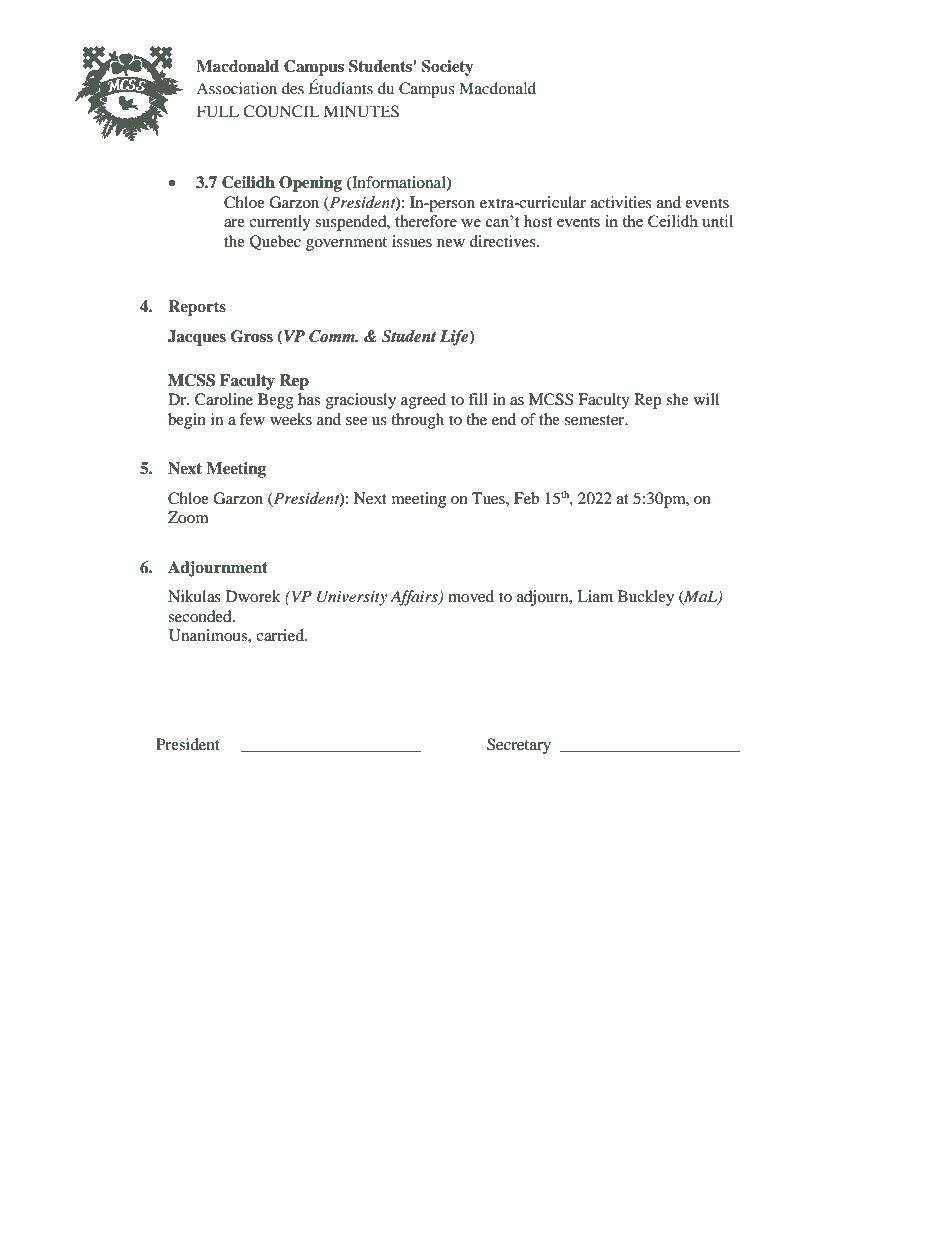 The height and width of the screenshot is (1233, 952). What do you see at coordinates (188, 517) in the screenshot?
I see `Zoom` at bounding box center [188, 517].
